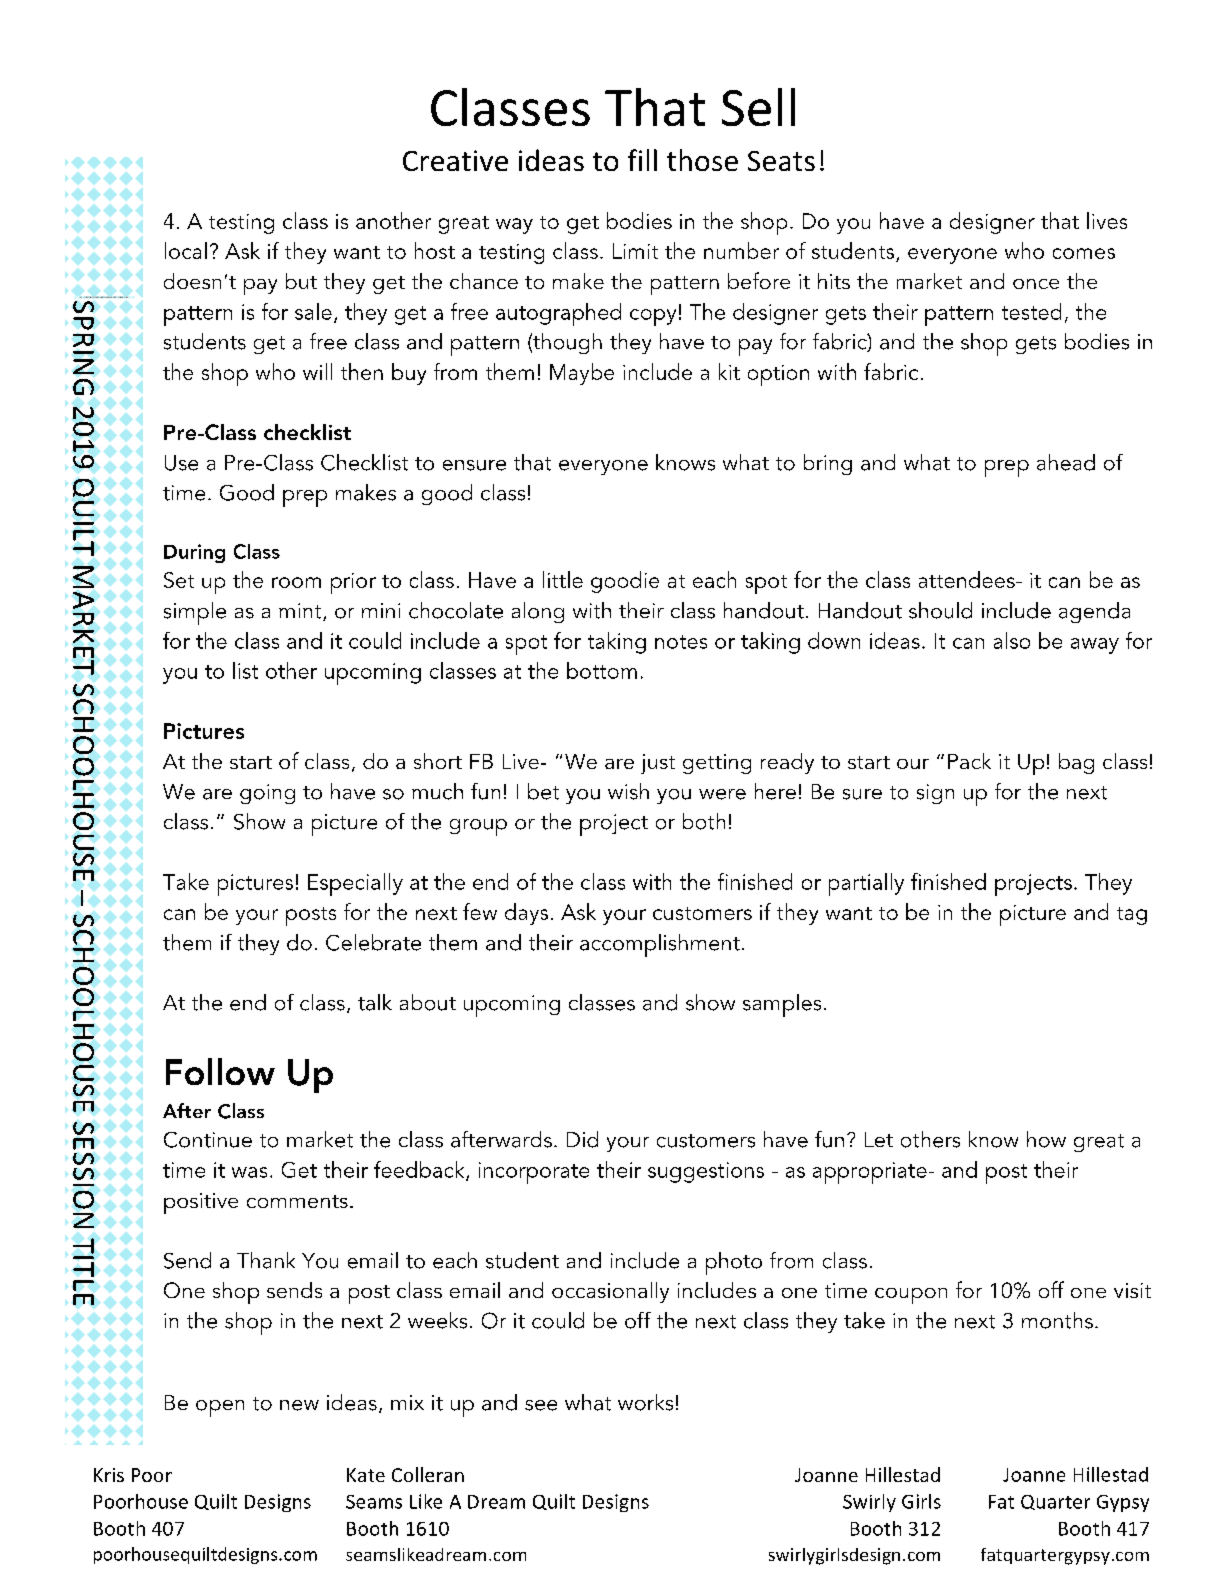 The image size is (1228, 1590). What do you see at coordinates (267, 794) in the screenshot?
I see `going` at bounding box center [267, 794].
